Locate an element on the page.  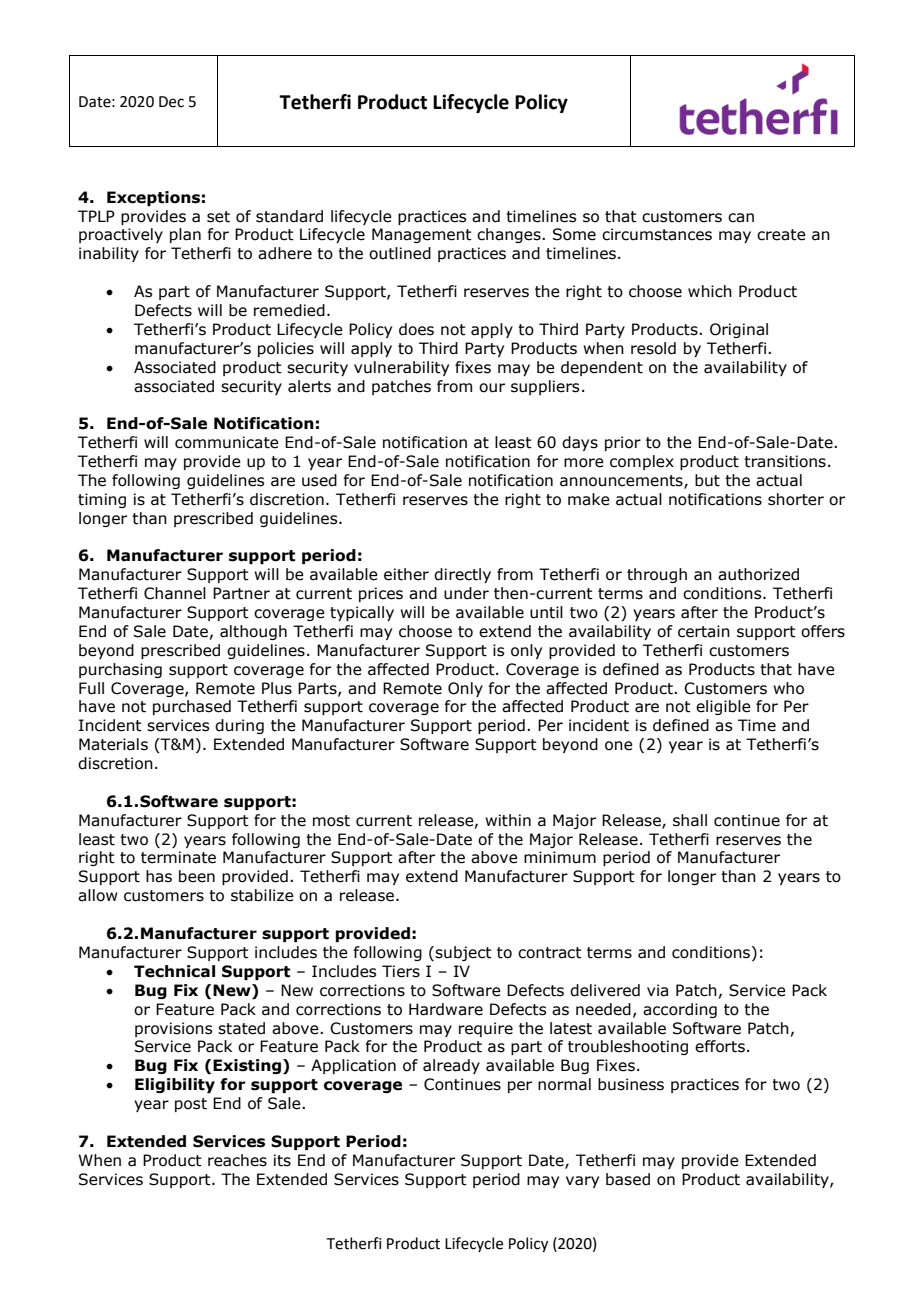
based is located at coordinates (628, 1179).
